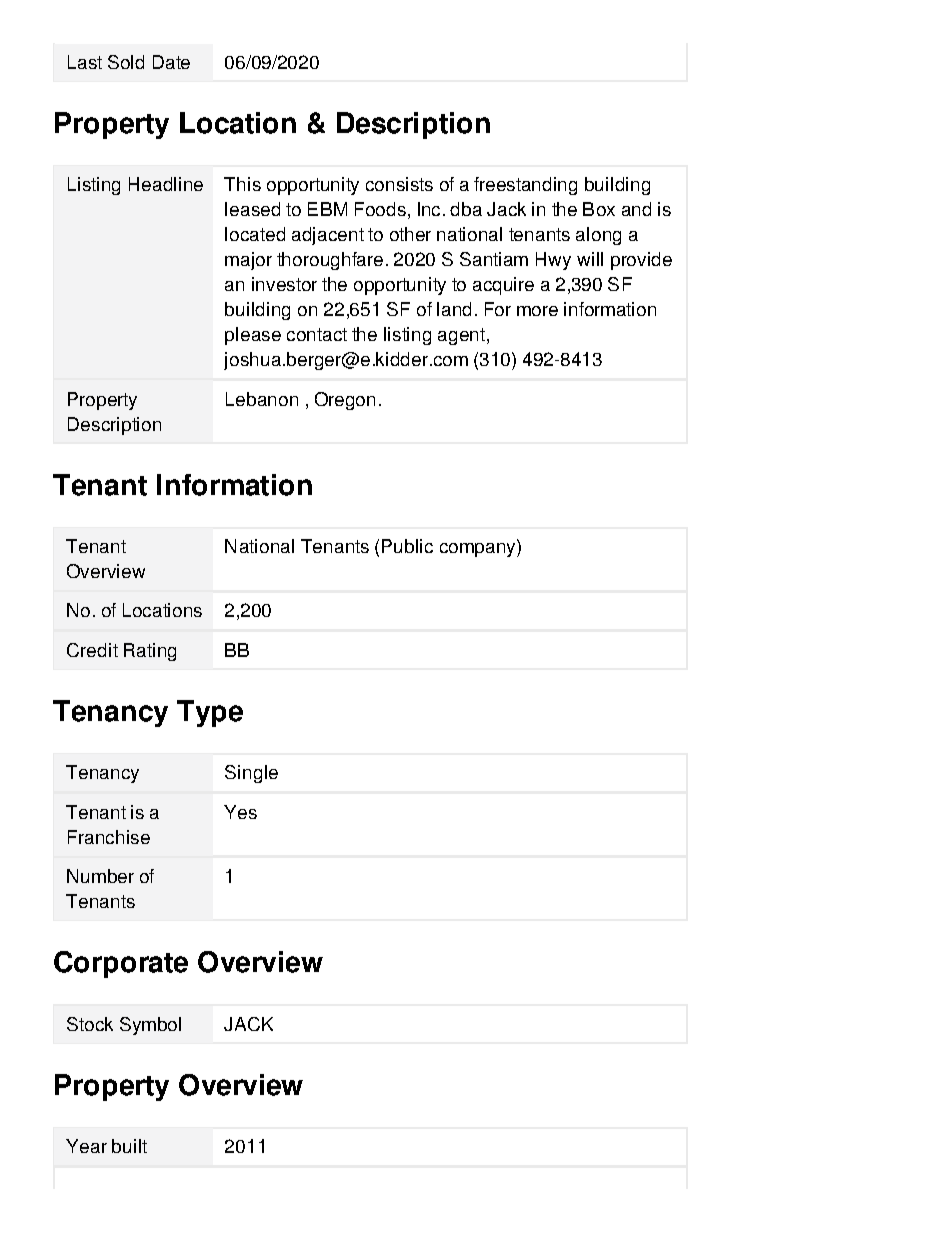 The height and width of the document is (1233, 952). Describe the element at coordinates (407, 546) in the document. I see `Public` at that location.
